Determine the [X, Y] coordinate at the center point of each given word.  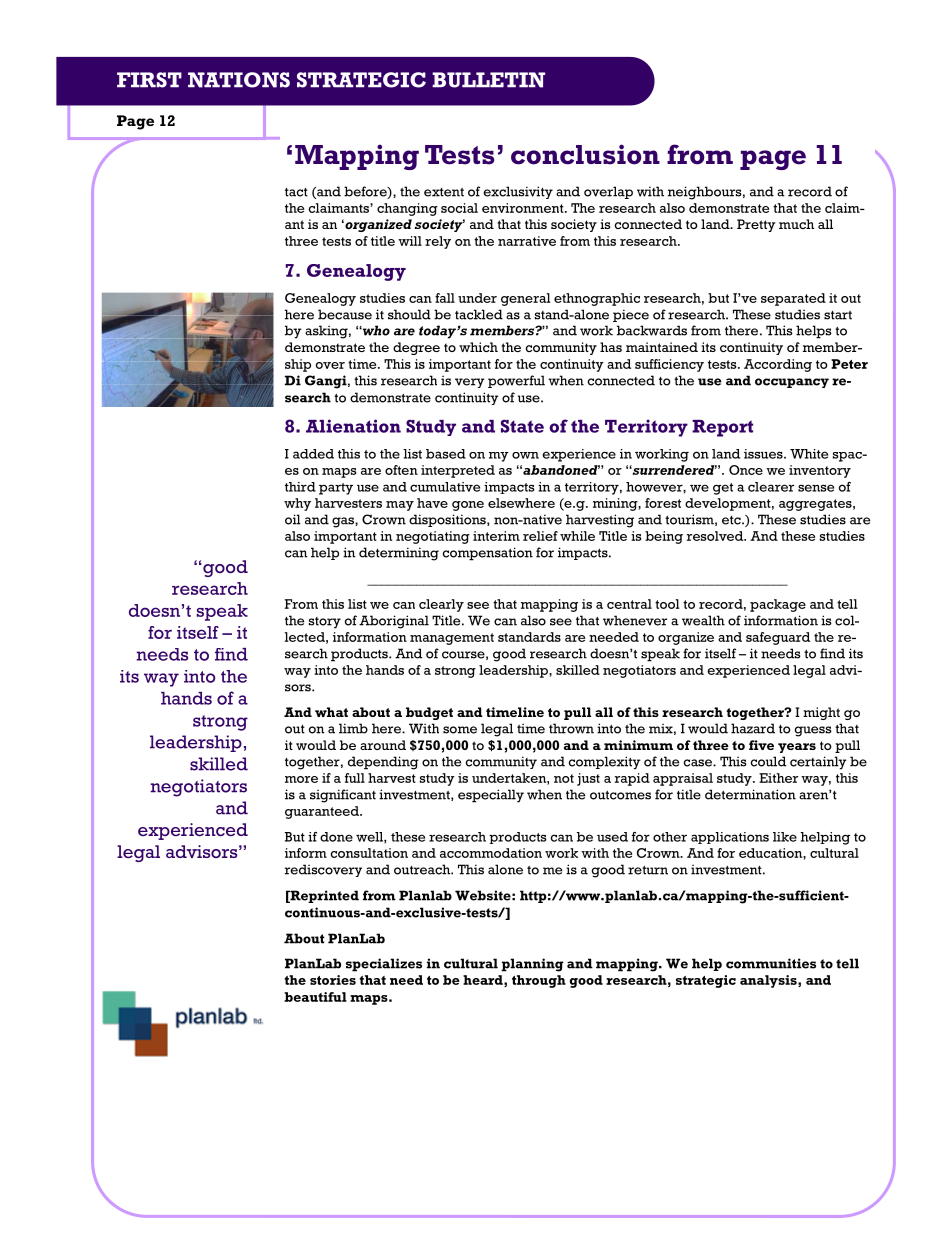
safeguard [778, 638]
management [452, 639]
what [331, 712]
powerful [516, 381]
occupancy [792, 383]
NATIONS [239, 80]
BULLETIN [488, 80]
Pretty [756, 225]
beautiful [315, 997]
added [313, 454]
